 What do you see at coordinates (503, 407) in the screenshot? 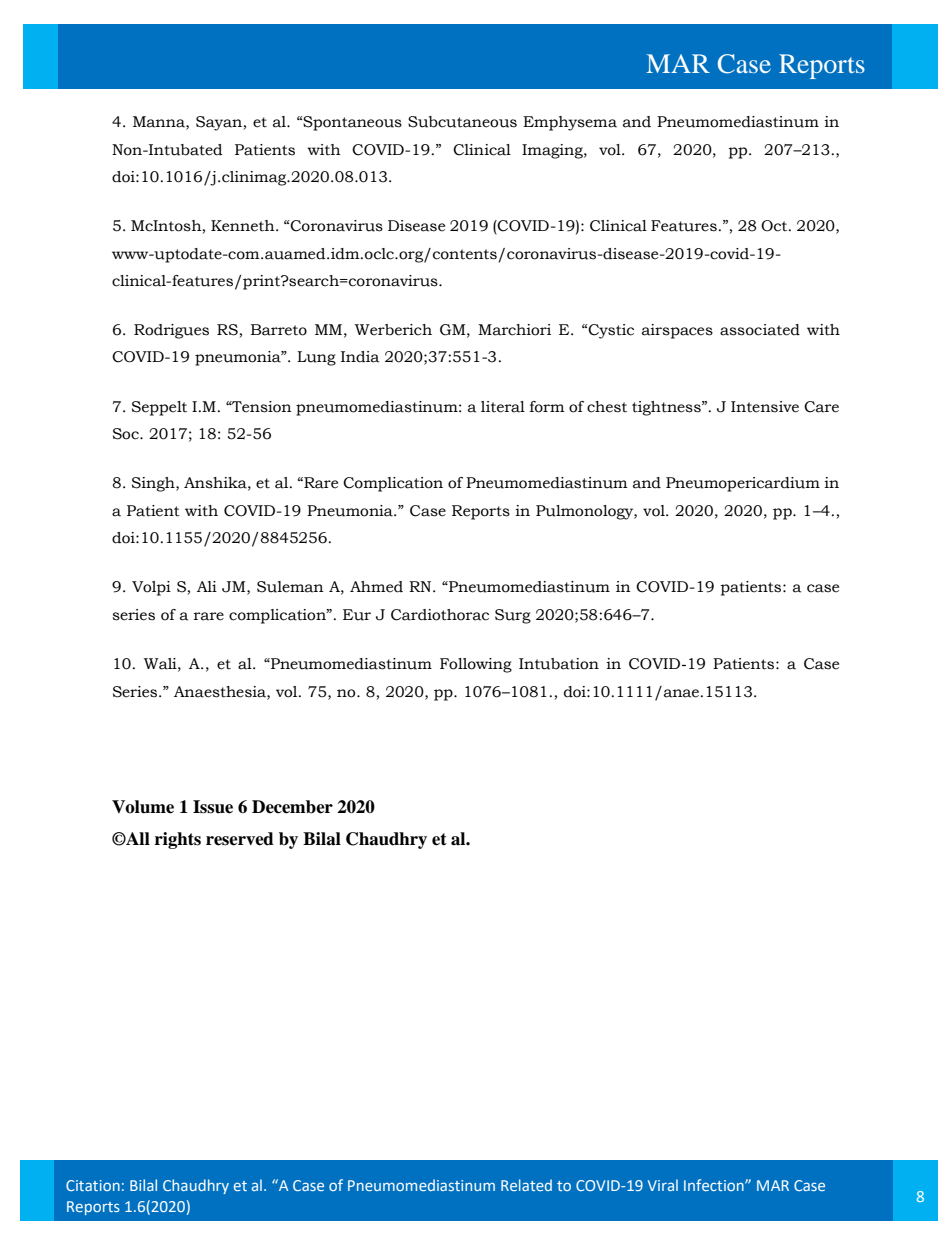
I see `literal` at bounding box center [503, 407].
